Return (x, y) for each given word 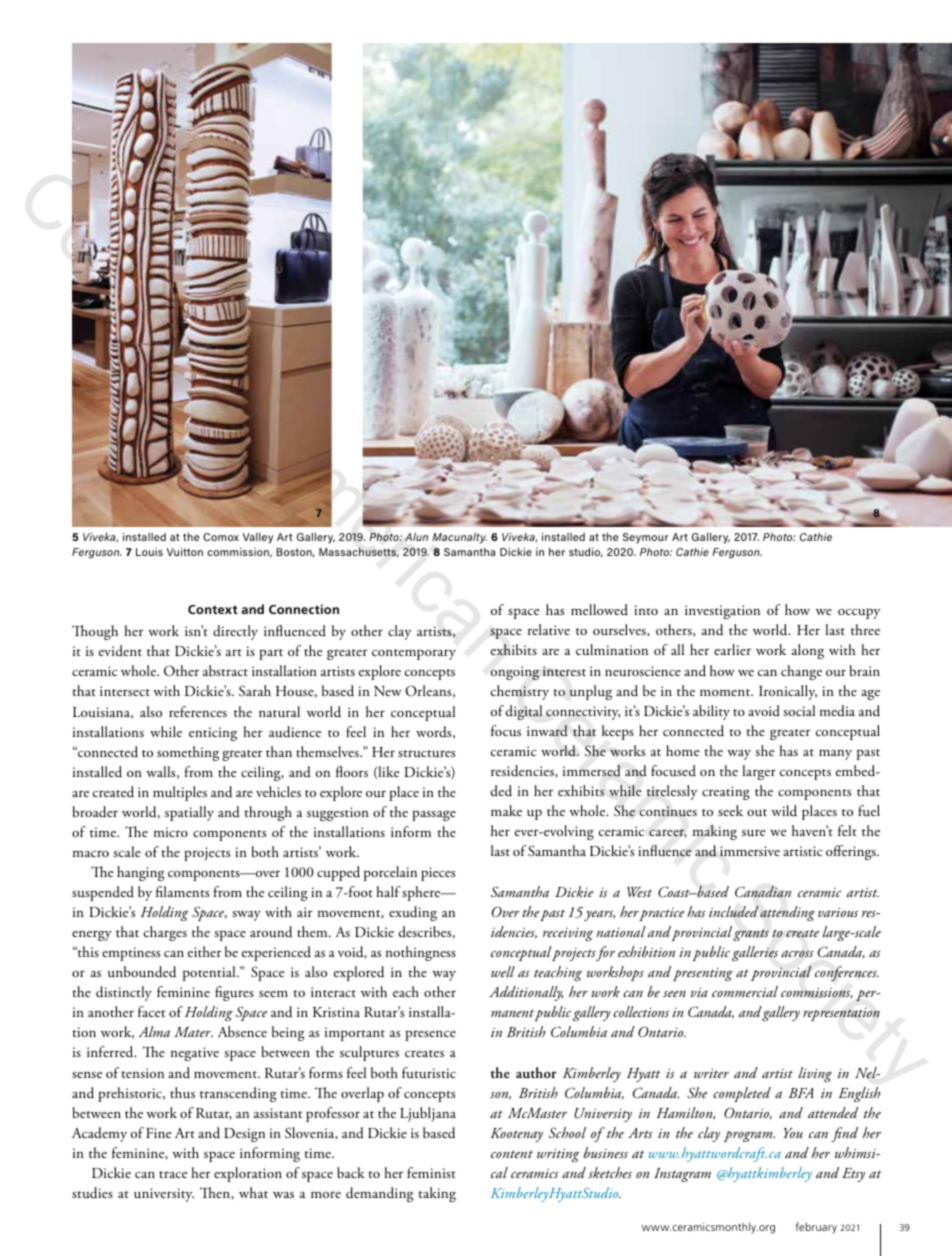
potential (210, 973)
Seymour (645, 538)
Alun (416, 536)
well (503, 971)
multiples (180, 793)
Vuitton (184, 551)
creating (726, 793)
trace (173, 1174)
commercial (745, 991)
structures (426, 754)
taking (437, 1194)
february (816, 1228)
